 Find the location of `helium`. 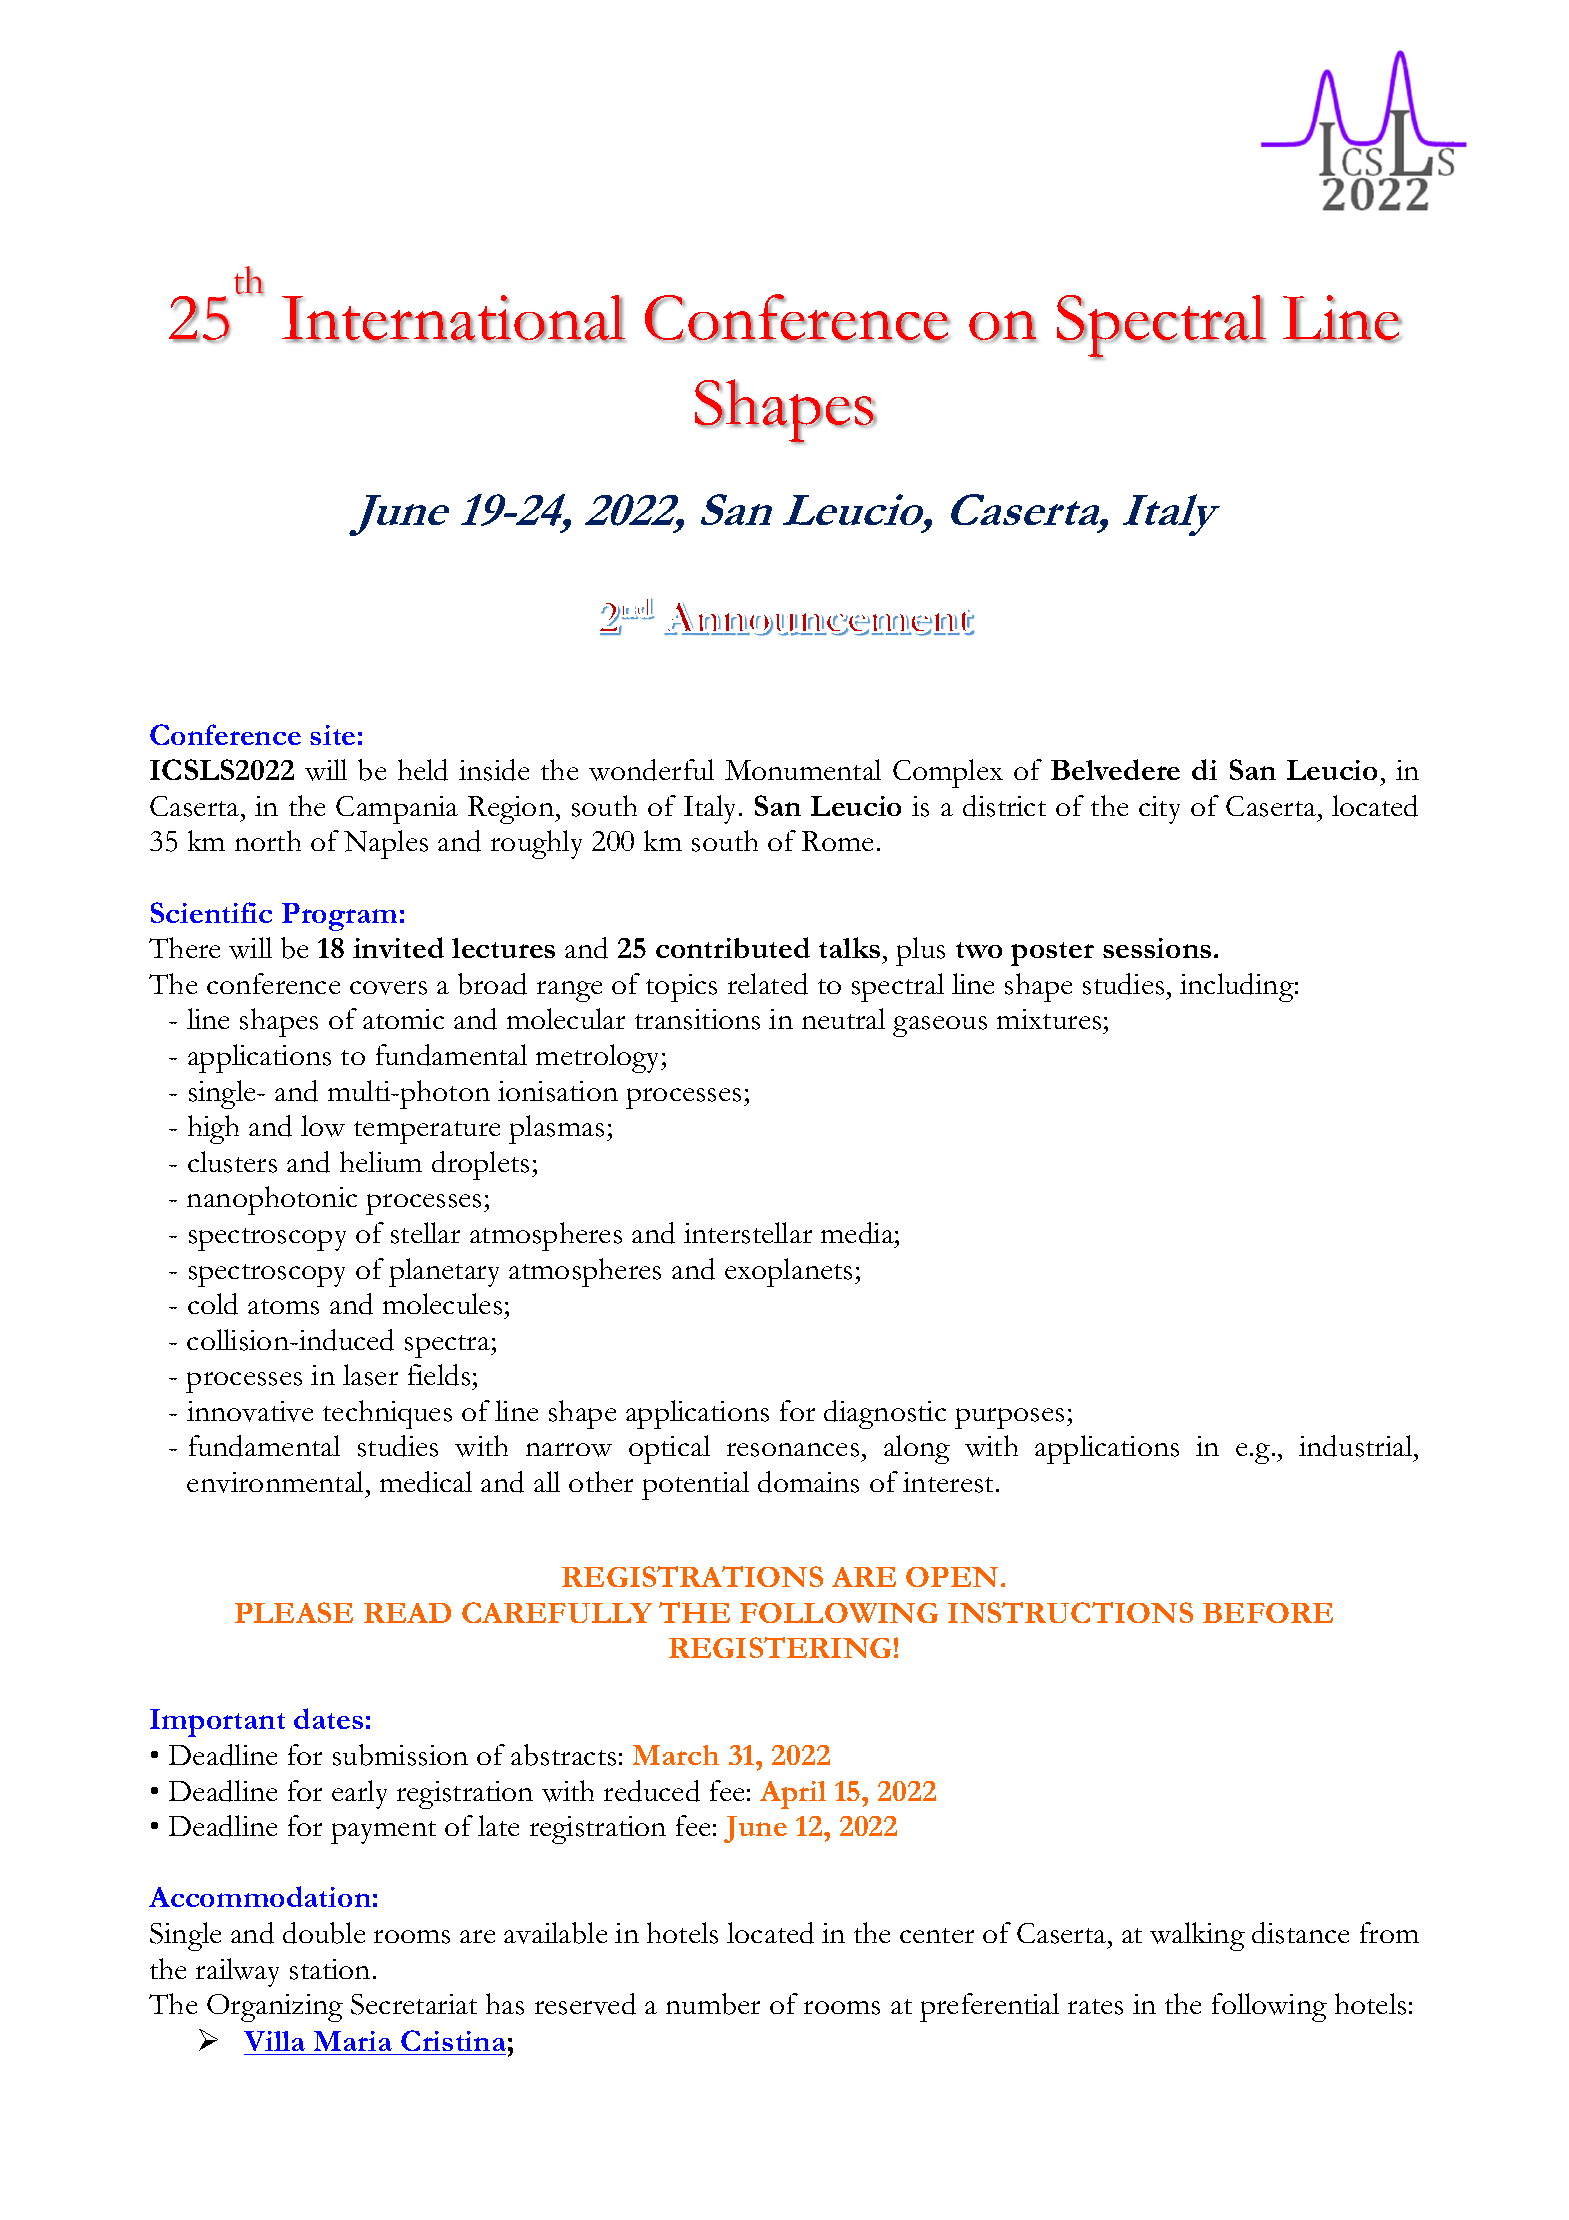

helium is located at coordinates (381, 1161).
